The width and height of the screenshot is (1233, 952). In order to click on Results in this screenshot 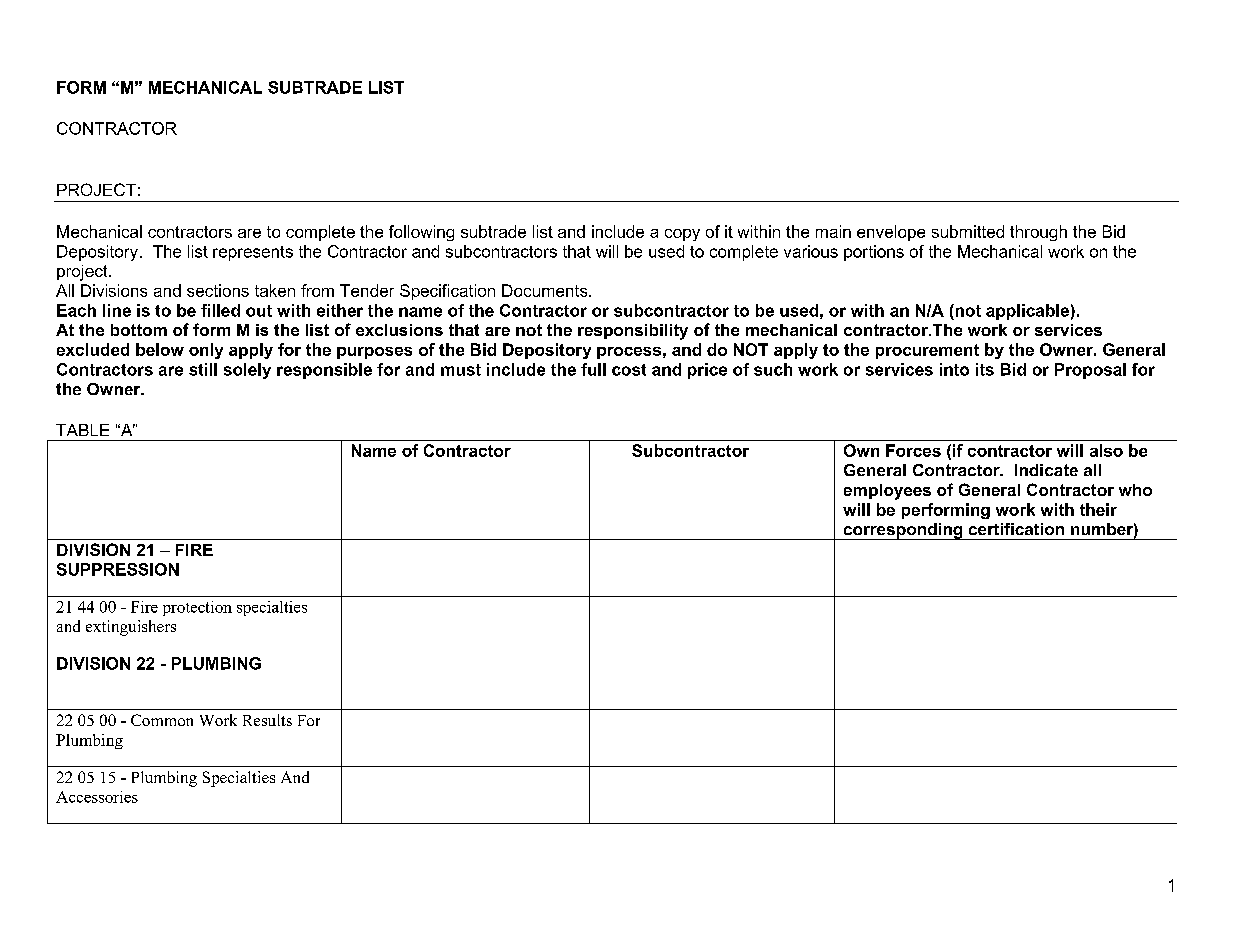, I will do `click(267, 720)`.
